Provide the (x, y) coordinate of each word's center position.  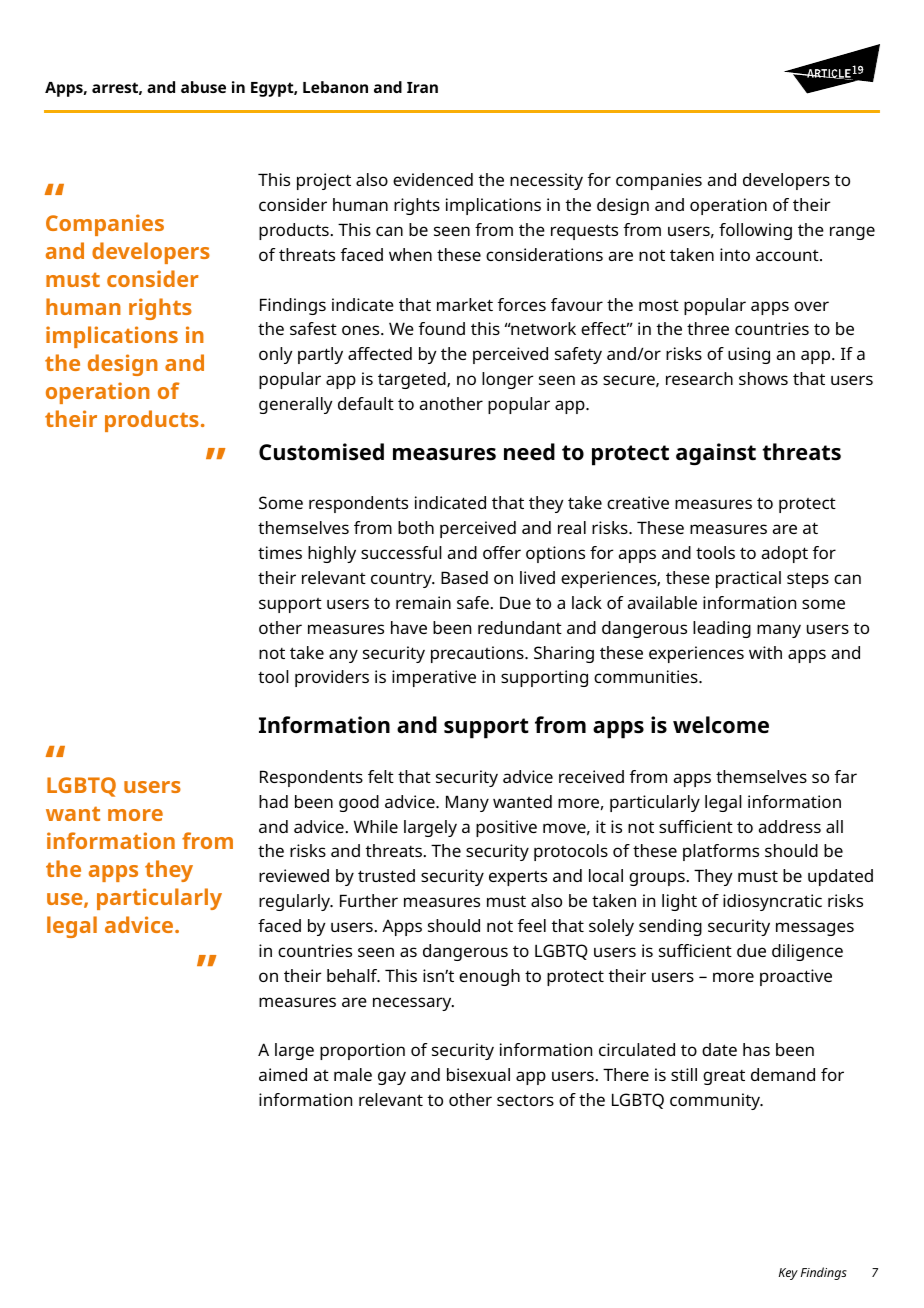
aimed (283, 1074)
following (755, 231)
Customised (321, 452)
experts (518, 878)
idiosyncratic (772, 902)
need (529, 452)
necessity (546, 181)
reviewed (294, 875)
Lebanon (335, 87)
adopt (785, 554)
